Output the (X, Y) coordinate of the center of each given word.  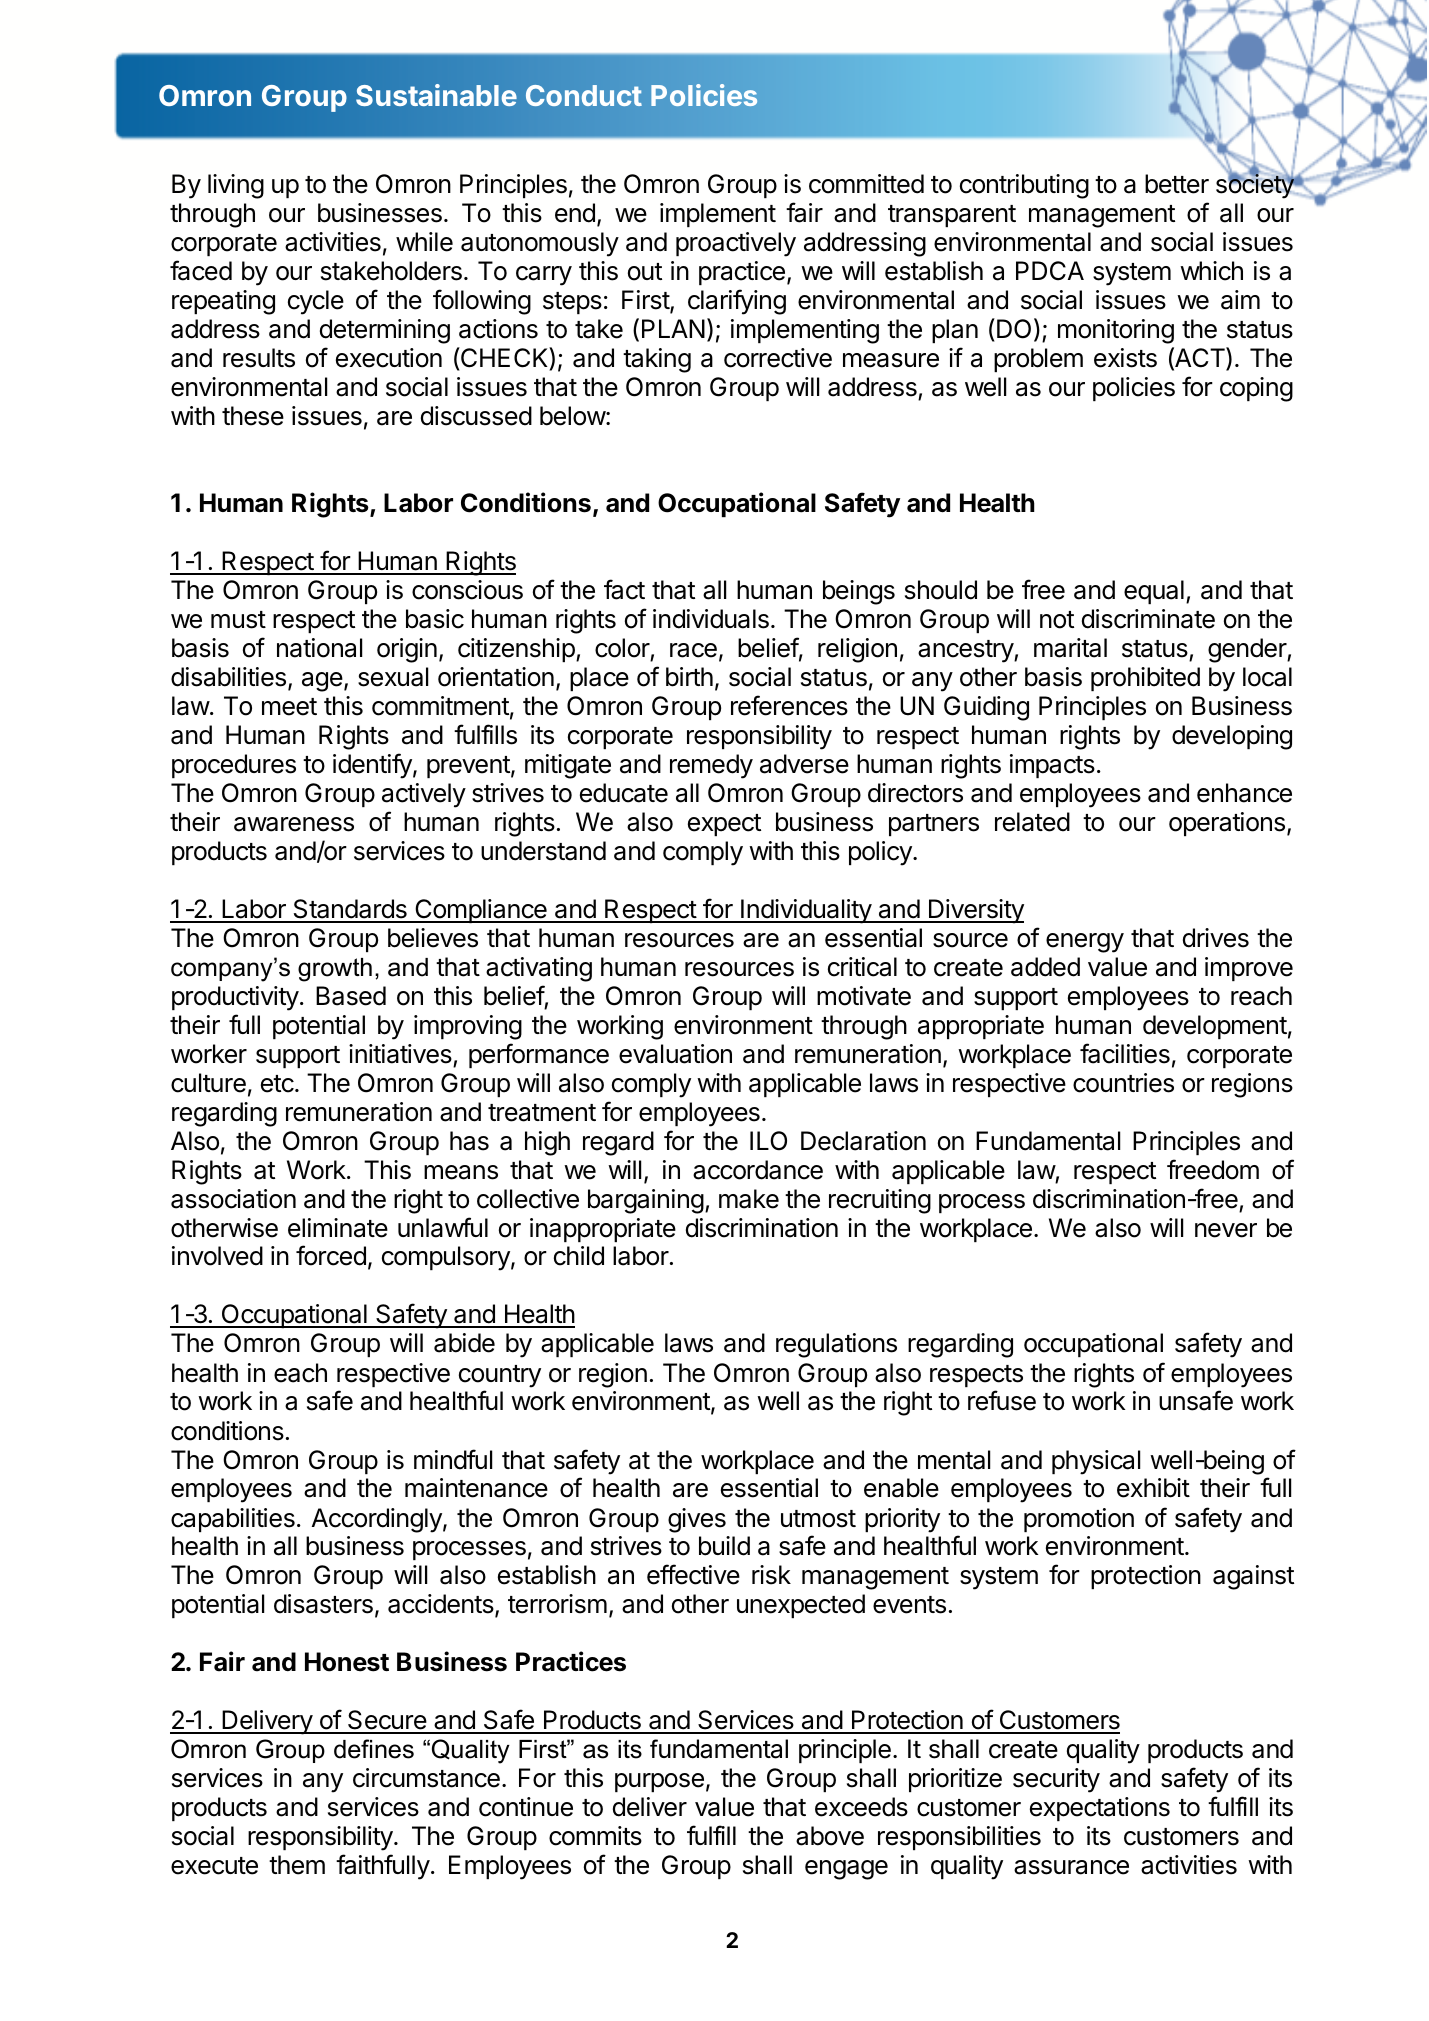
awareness (294, 824)
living (236, 186)
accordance (758, 1170)
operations (1227, 824)
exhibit (1153, 1488)
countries (1123, 1083)
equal (1154, 592)
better (1177, 184)
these (253, 416)
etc (277, 1084)
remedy (711, 766)
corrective (778, 358)
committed (866, 184)
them (297, 1865)
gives (697, 1520)
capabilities (233, 1520)
